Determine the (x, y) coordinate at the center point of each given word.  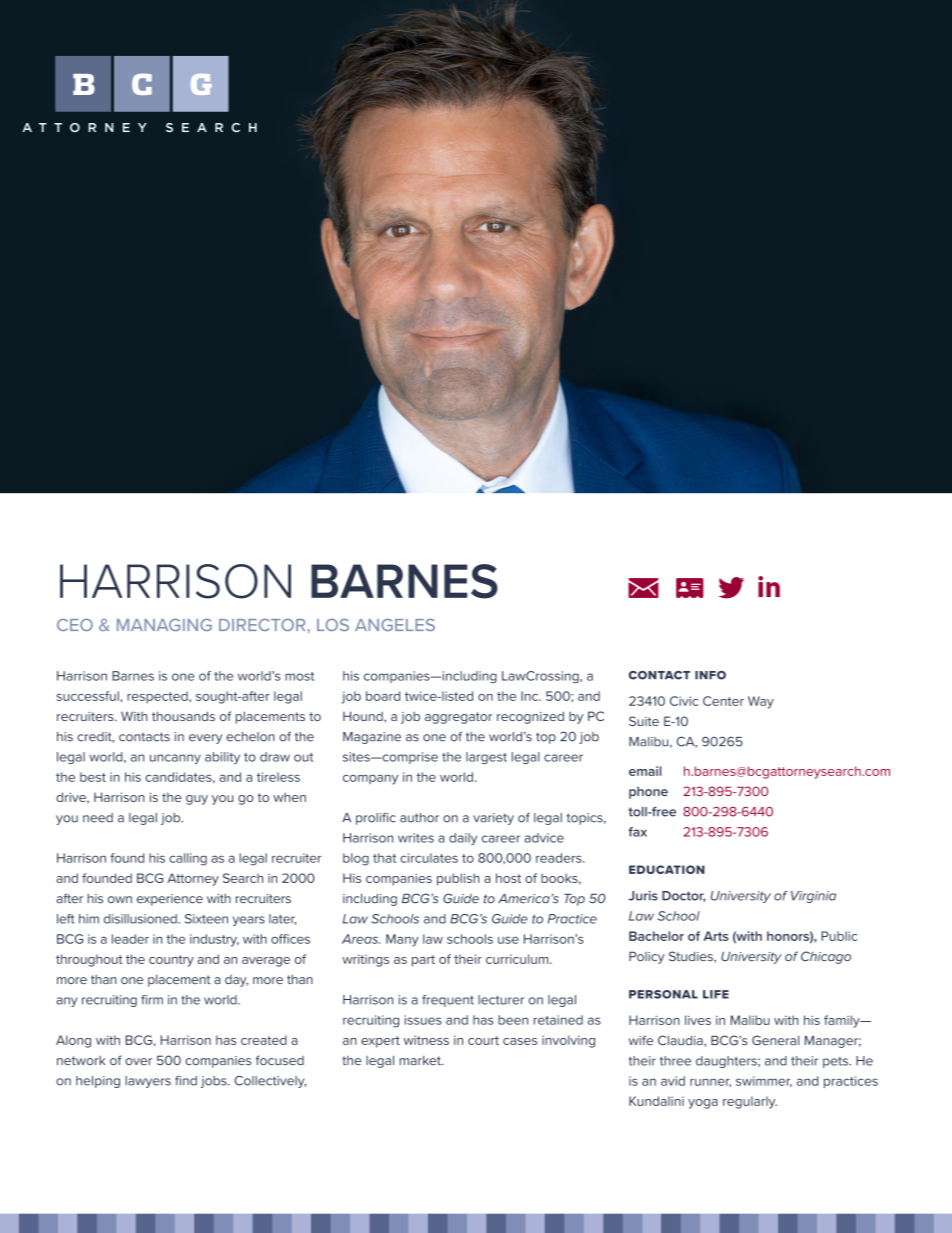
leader (130, 939)
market (421, 1060)
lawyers (148, 1082)
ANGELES (395, 625)
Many (402, 940)
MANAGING (164, 625)
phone (648, 792)
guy (197, 800)
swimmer (764, 1081)
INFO (710, 675)
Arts (716, 936)
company (370, 780)
